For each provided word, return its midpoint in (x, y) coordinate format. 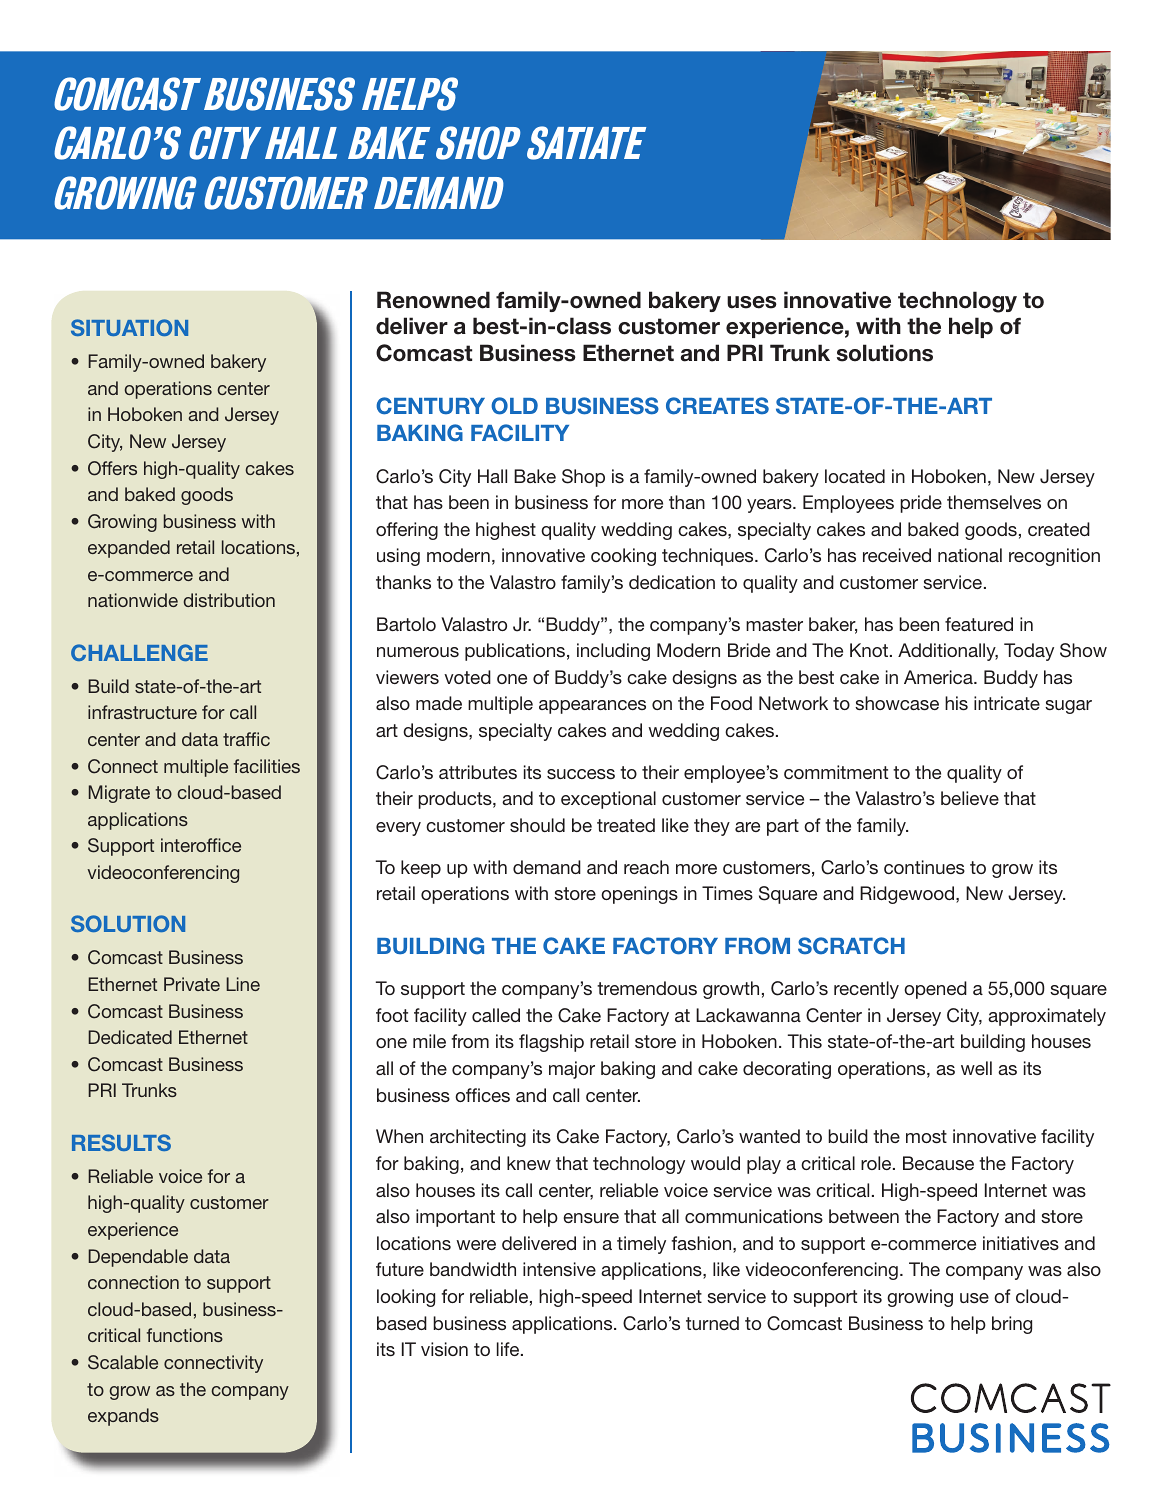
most (926, 1136)
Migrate (119, 794)
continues (924, 867)
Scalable (123, 1362)
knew (529, 1163)
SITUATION (129, 327)
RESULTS (121, 1142)
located (855, 476)
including (613, 652)
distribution (229, 600)
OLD (514, 406)
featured (979, 624)
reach (646, 867)
